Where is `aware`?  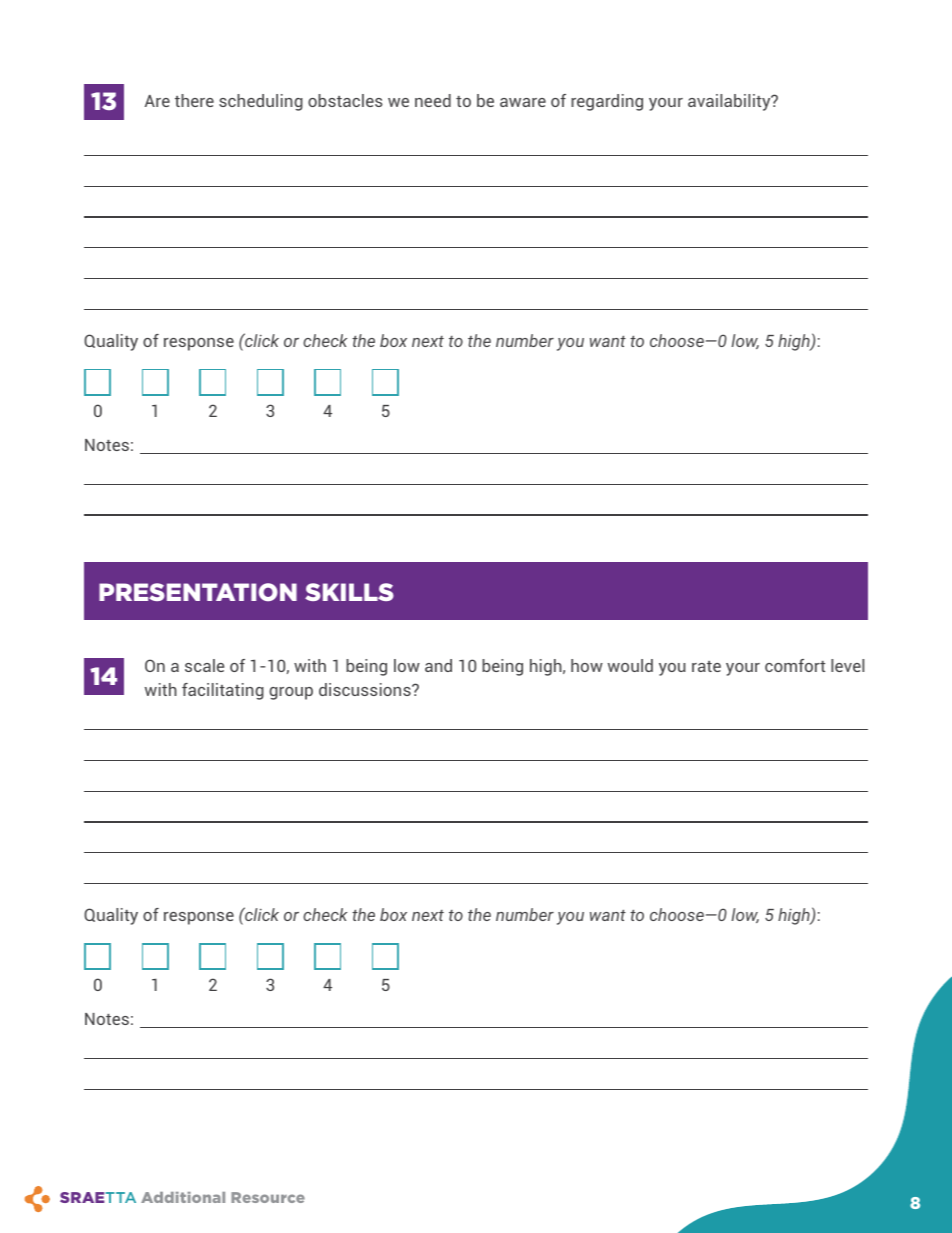 aware is located at coordinates (523, 102).
